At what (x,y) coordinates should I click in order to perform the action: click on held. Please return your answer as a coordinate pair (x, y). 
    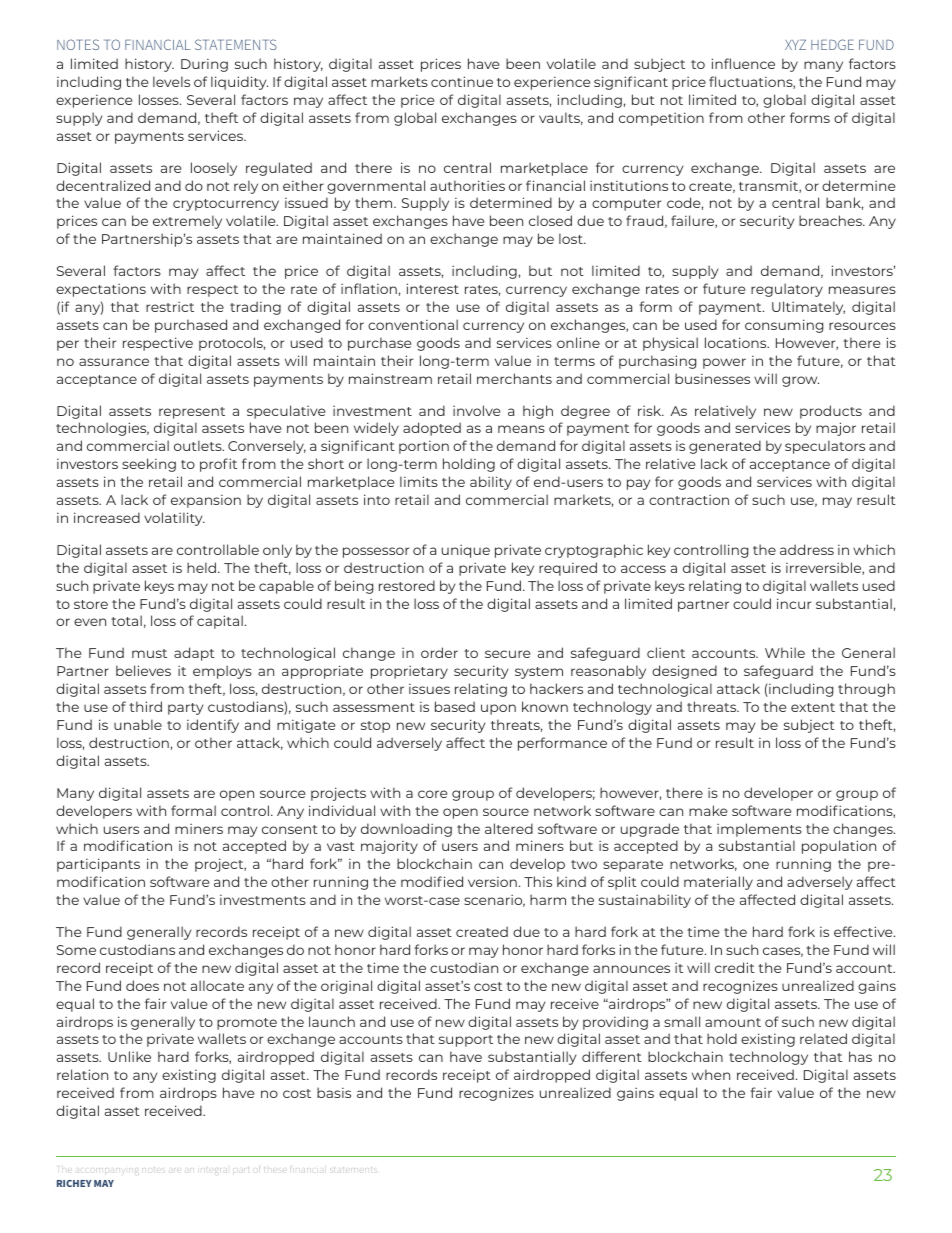
    Looking at the image, I should click on (203, 567).
